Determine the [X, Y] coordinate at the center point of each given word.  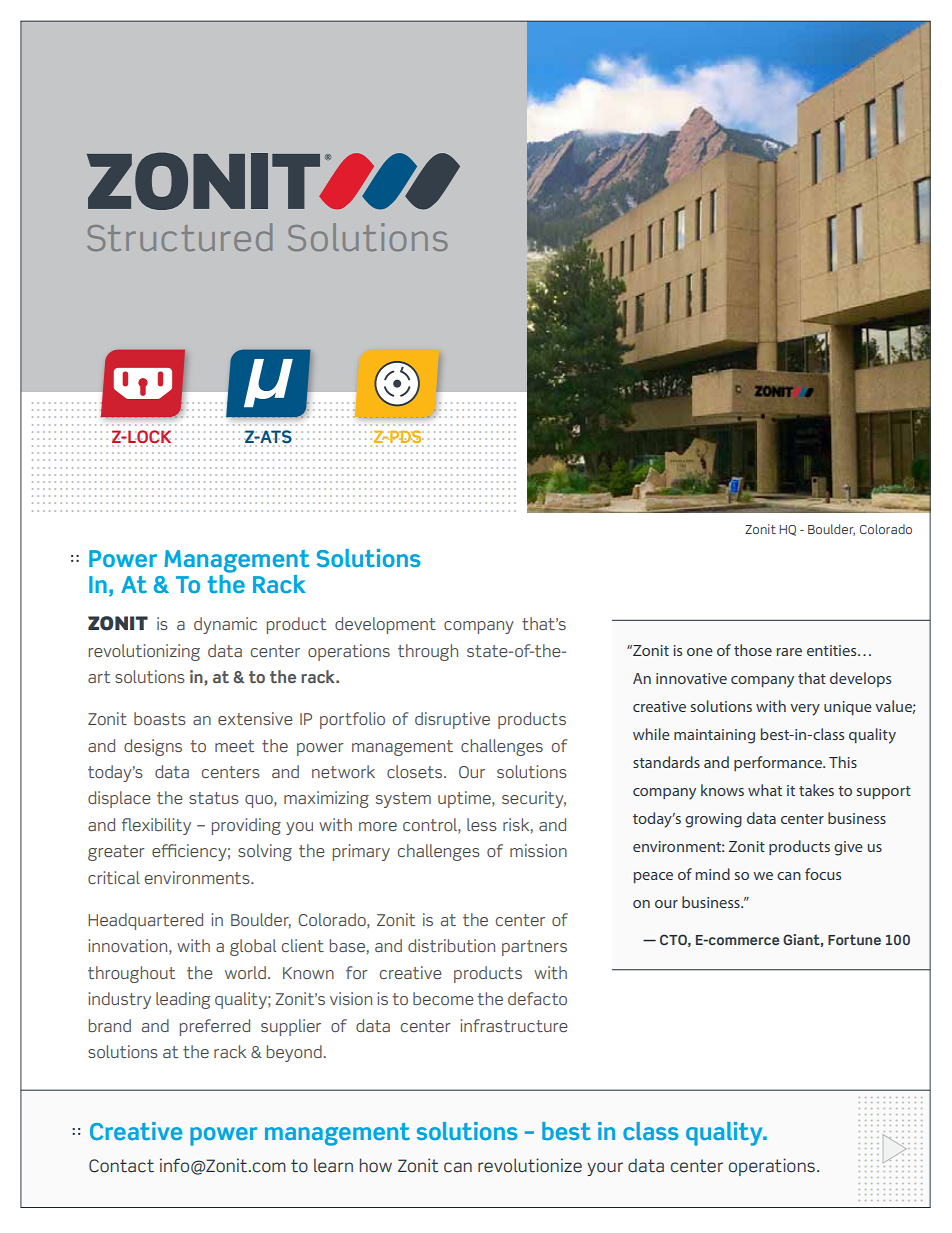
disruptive [452, 720]
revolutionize [530, 1165]
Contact [121, 1166]
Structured [179, 237]
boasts [160, 718]
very [805, 710]
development [385, 625]
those [753, 650]
